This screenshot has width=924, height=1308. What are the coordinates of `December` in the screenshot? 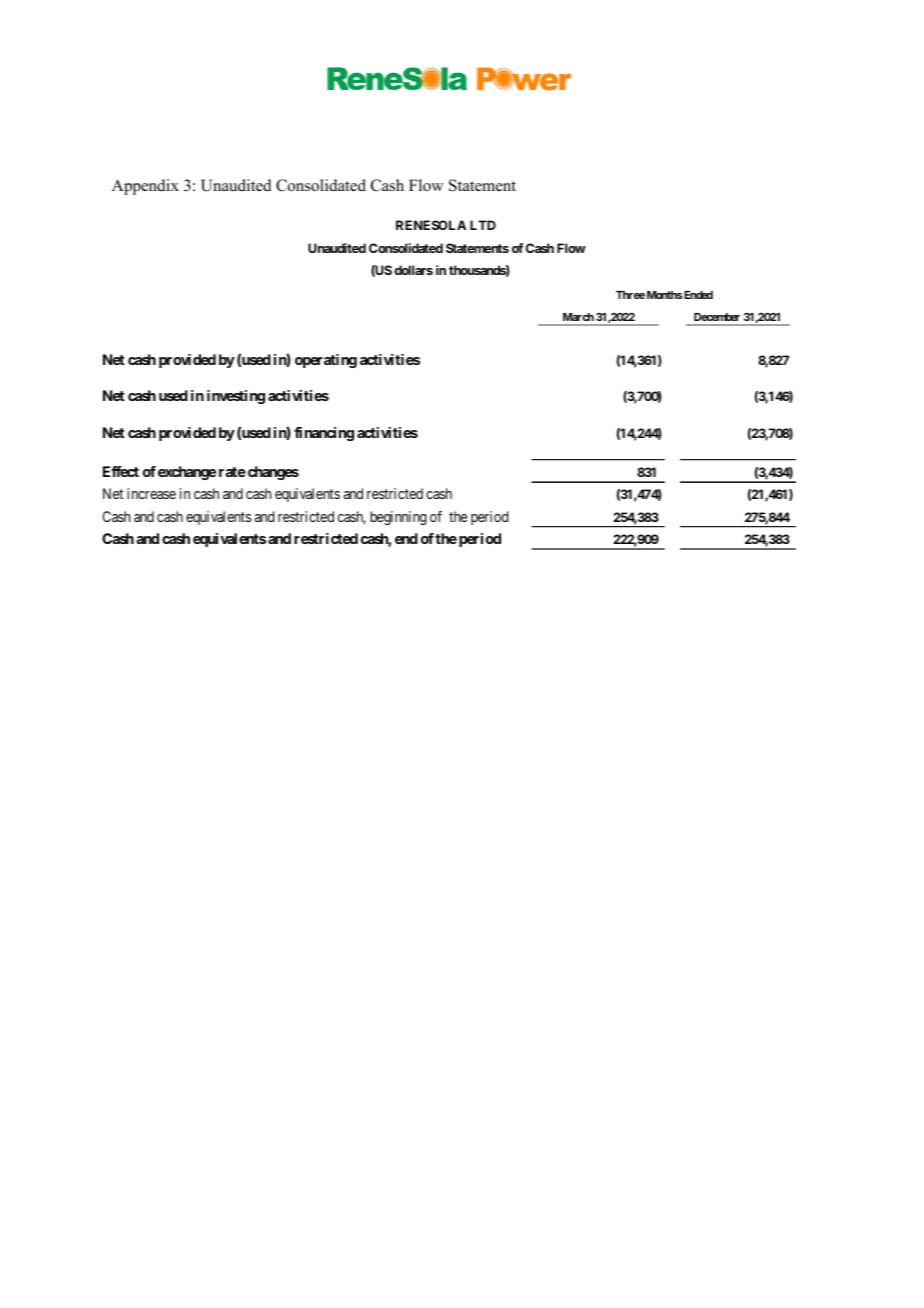 It's located at (717, 319).
